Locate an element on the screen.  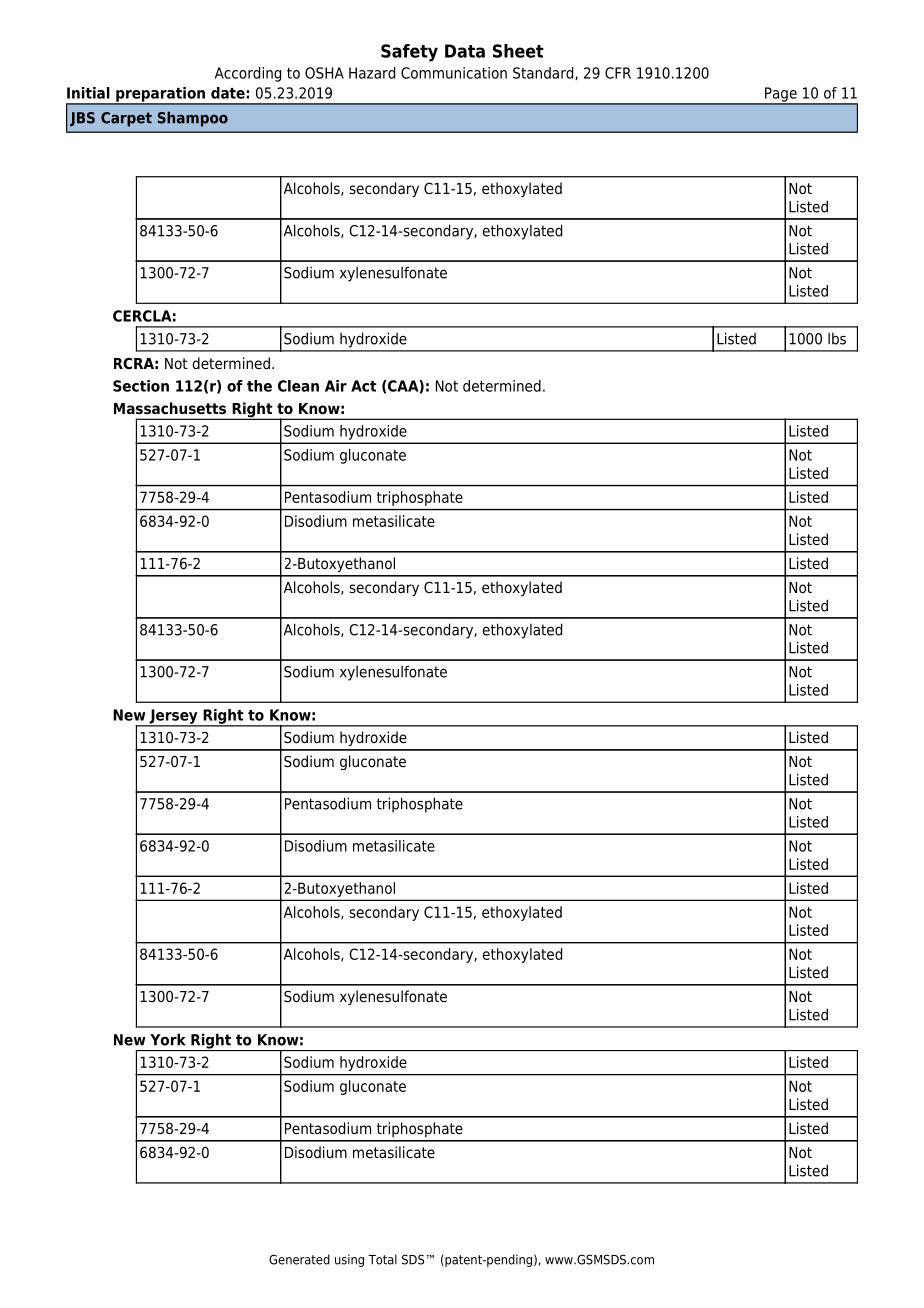
preparation is located at coordinates (160, 95).
